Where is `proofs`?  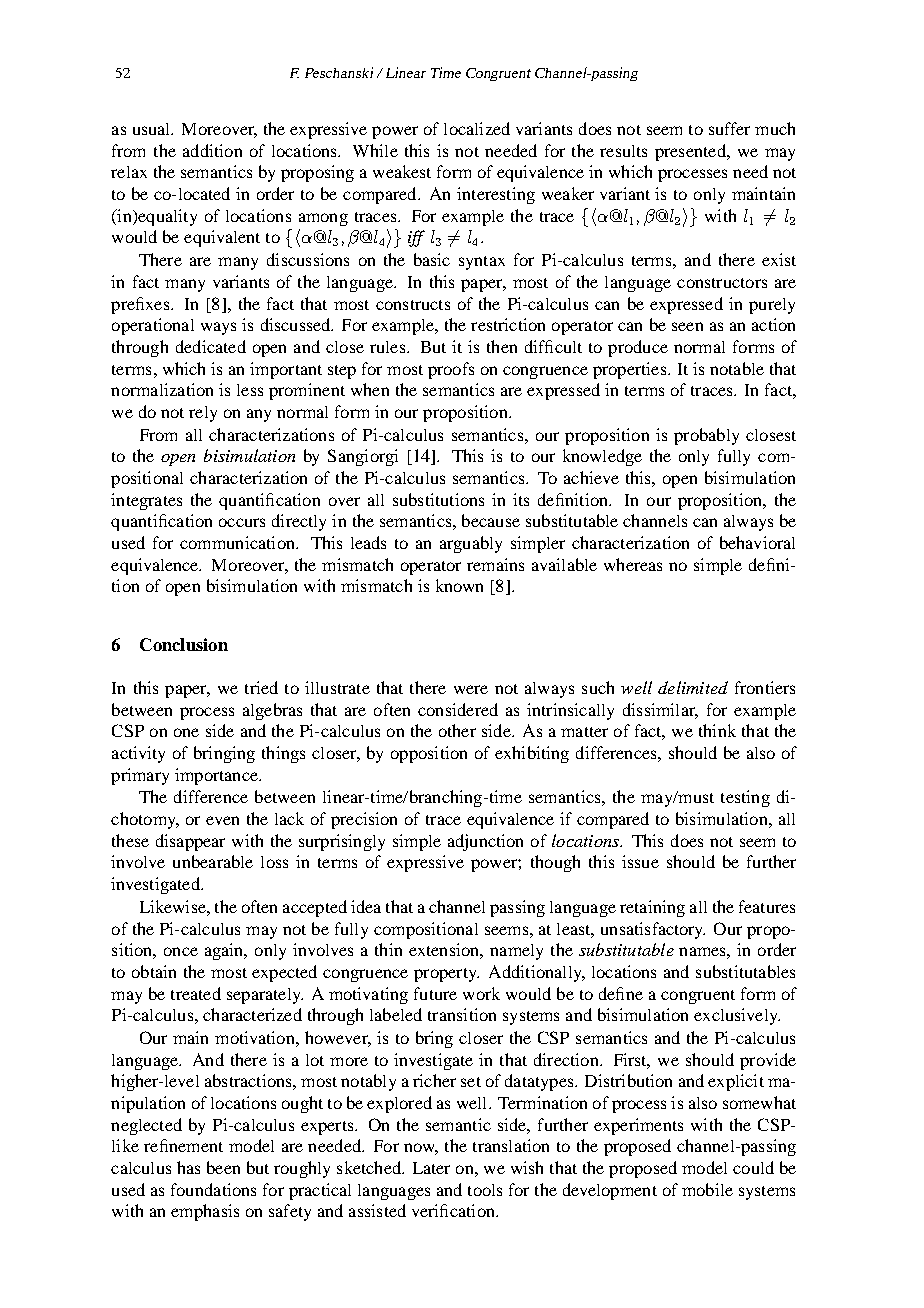 proofs is located at coordinates (451, 370).
